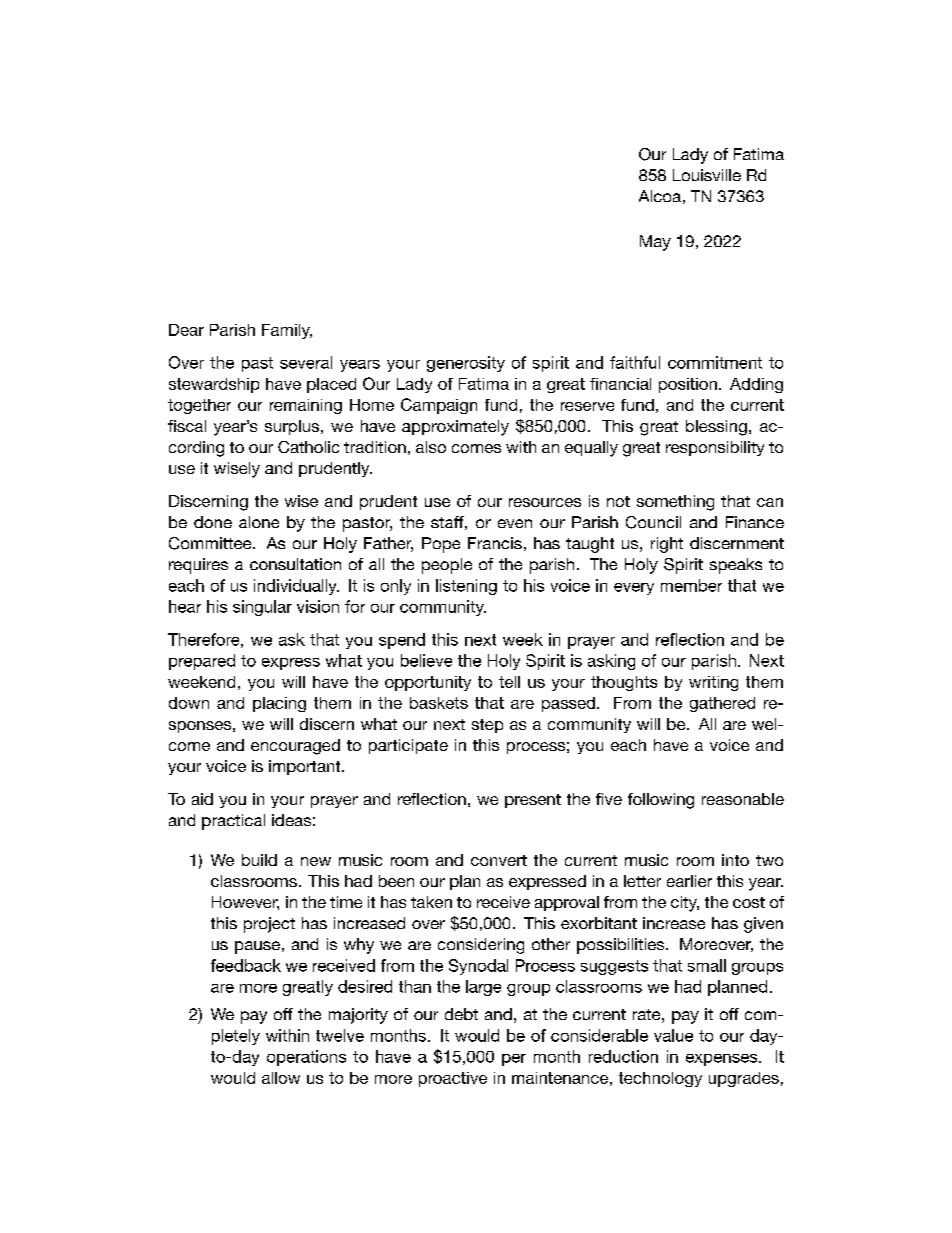  Describe the element at coordinates (660, 196) in the image. I see `Alcoa` at that location.
